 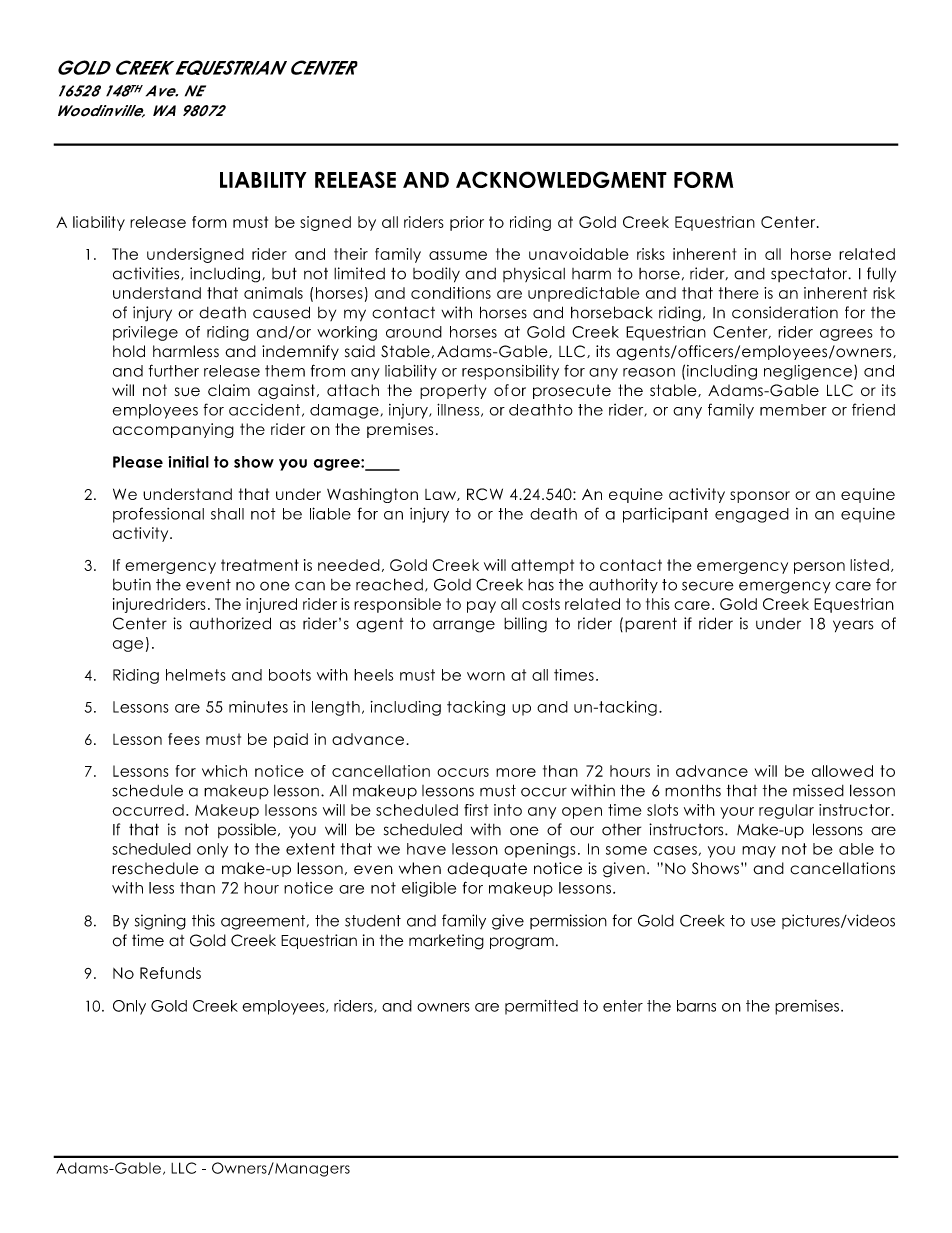 I want to click on Refunds, so click(x=170, y=973).
